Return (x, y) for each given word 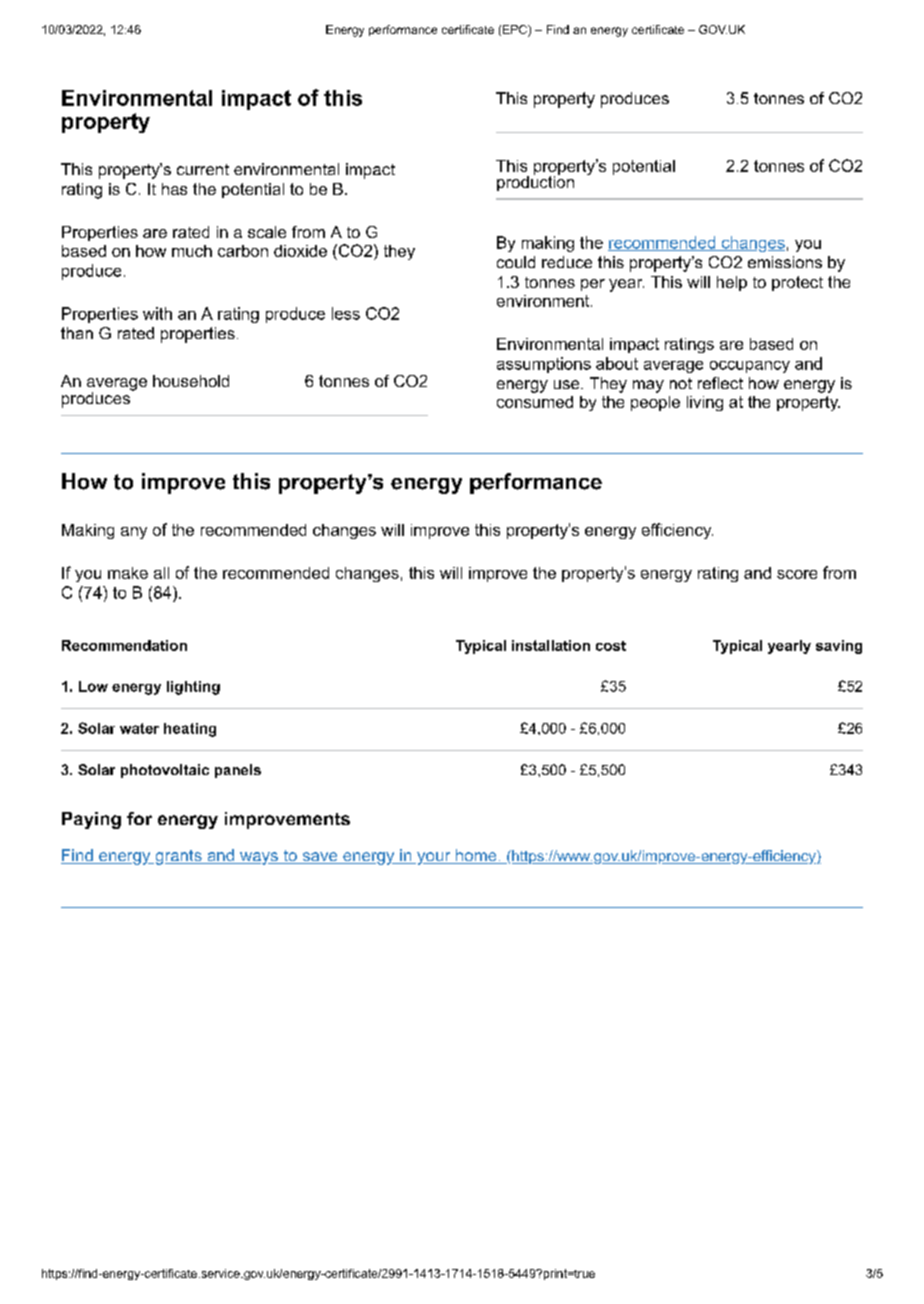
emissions (785, 262)
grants (178, 857)
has (174, 189)
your (434, 858)
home (476, 856)
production (535, 182)
